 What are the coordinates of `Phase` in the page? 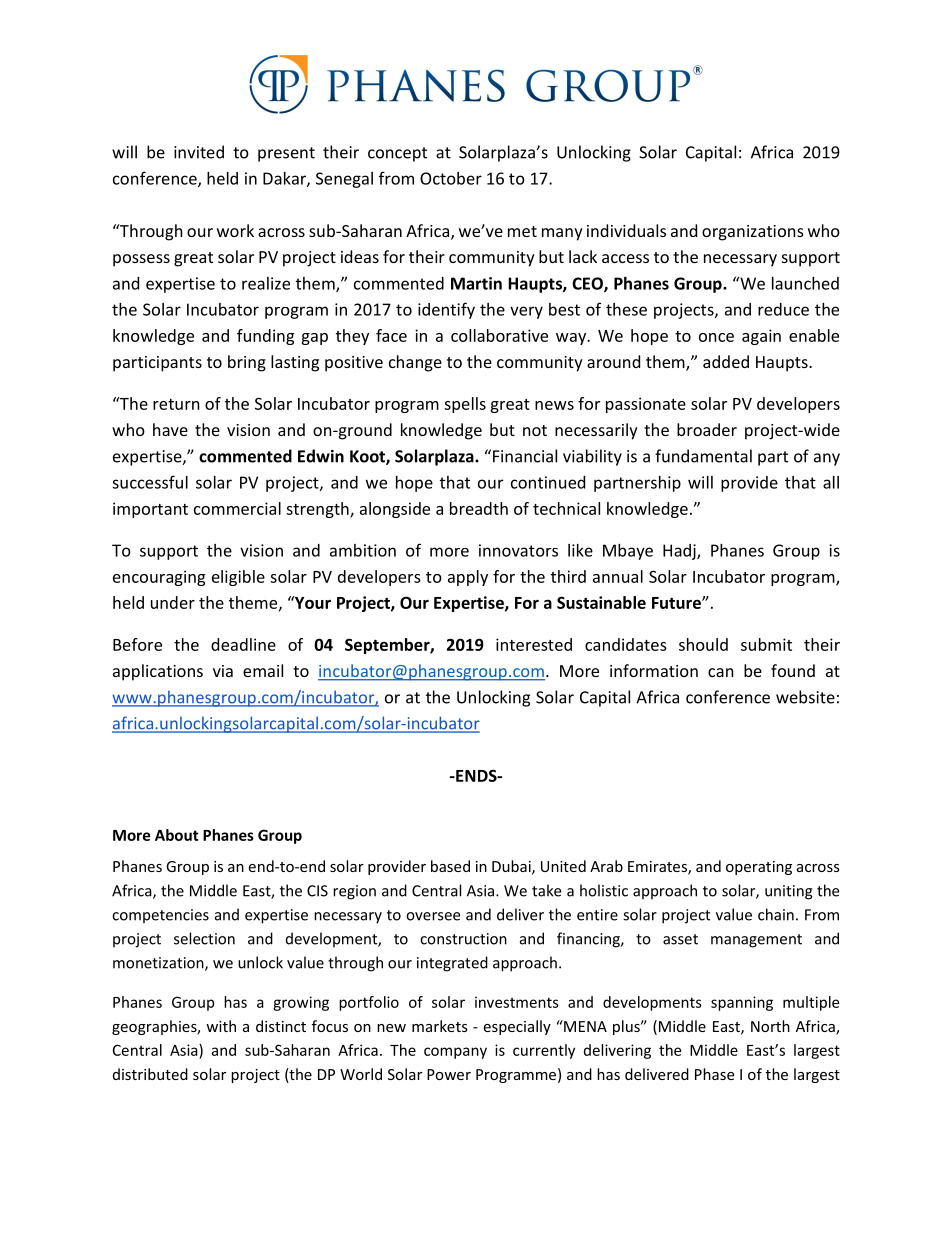 It's located at (714, 1074).
